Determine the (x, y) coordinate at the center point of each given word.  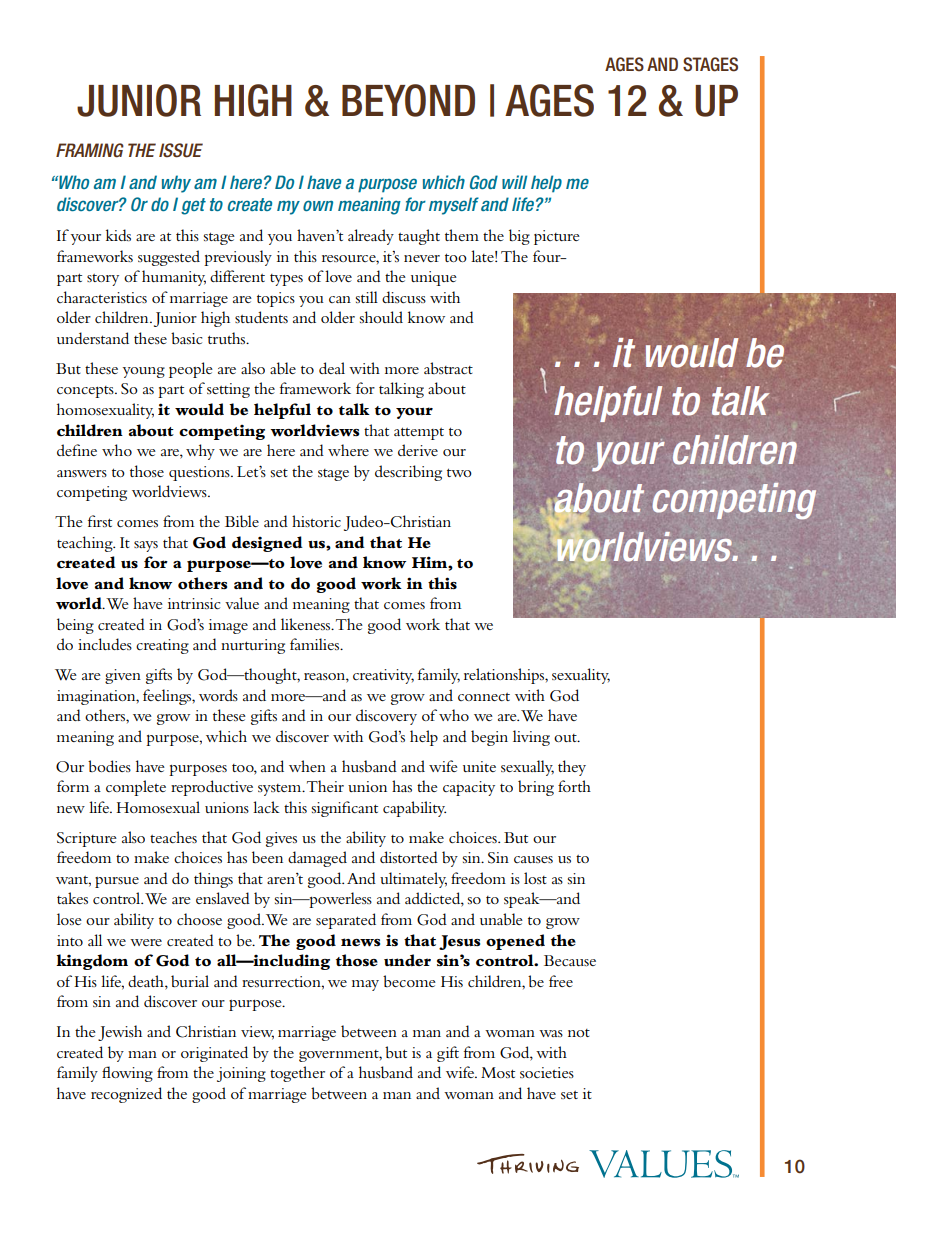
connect (484, 697)
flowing (127, 1074)
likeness (306, 624)
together (297, 1074)
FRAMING (90, 150)
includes (105, 644)
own (318, 205)
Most (498, 1072)
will (514, 182)
